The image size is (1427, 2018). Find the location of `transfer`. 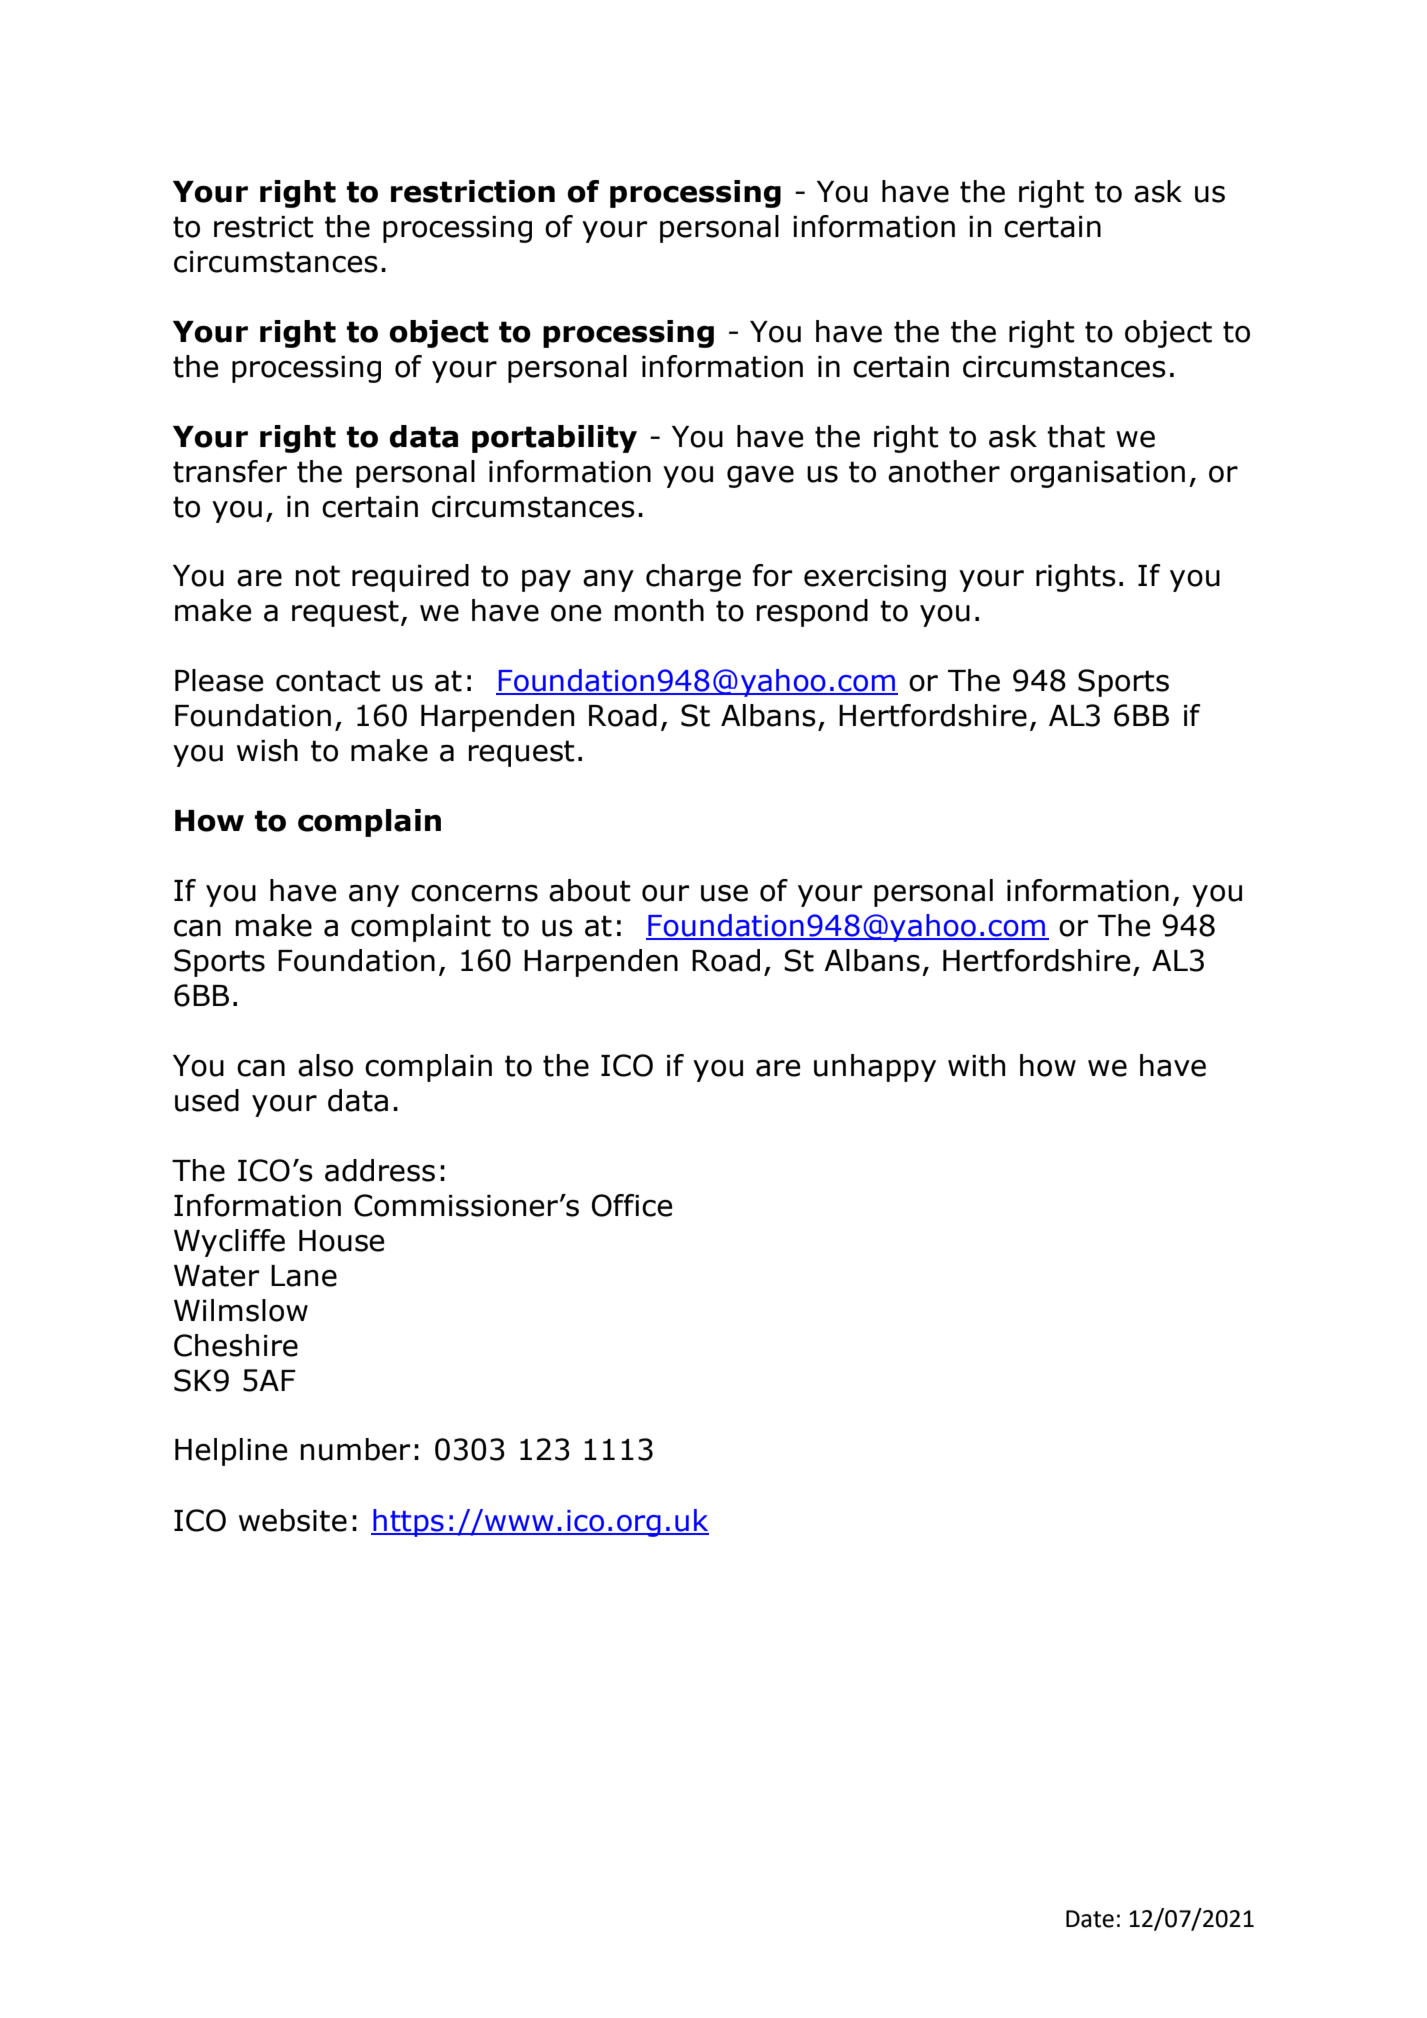

transfer is located at coordinates (230, 471).
